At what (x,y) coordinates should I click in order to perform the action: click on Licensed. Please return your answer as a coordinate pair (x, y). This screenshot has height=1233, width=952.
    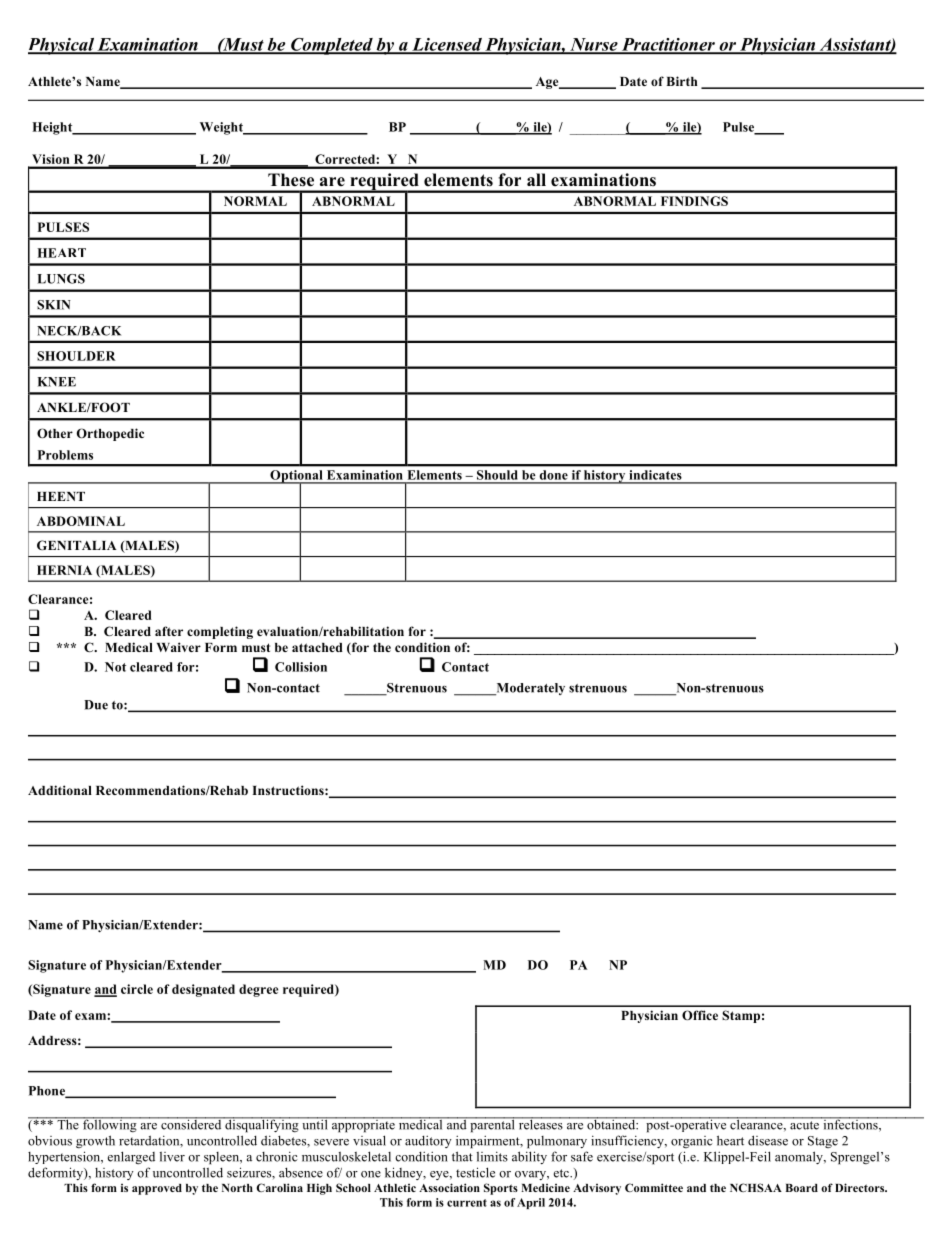
    Looking at the image, I should click on (447, 45).
